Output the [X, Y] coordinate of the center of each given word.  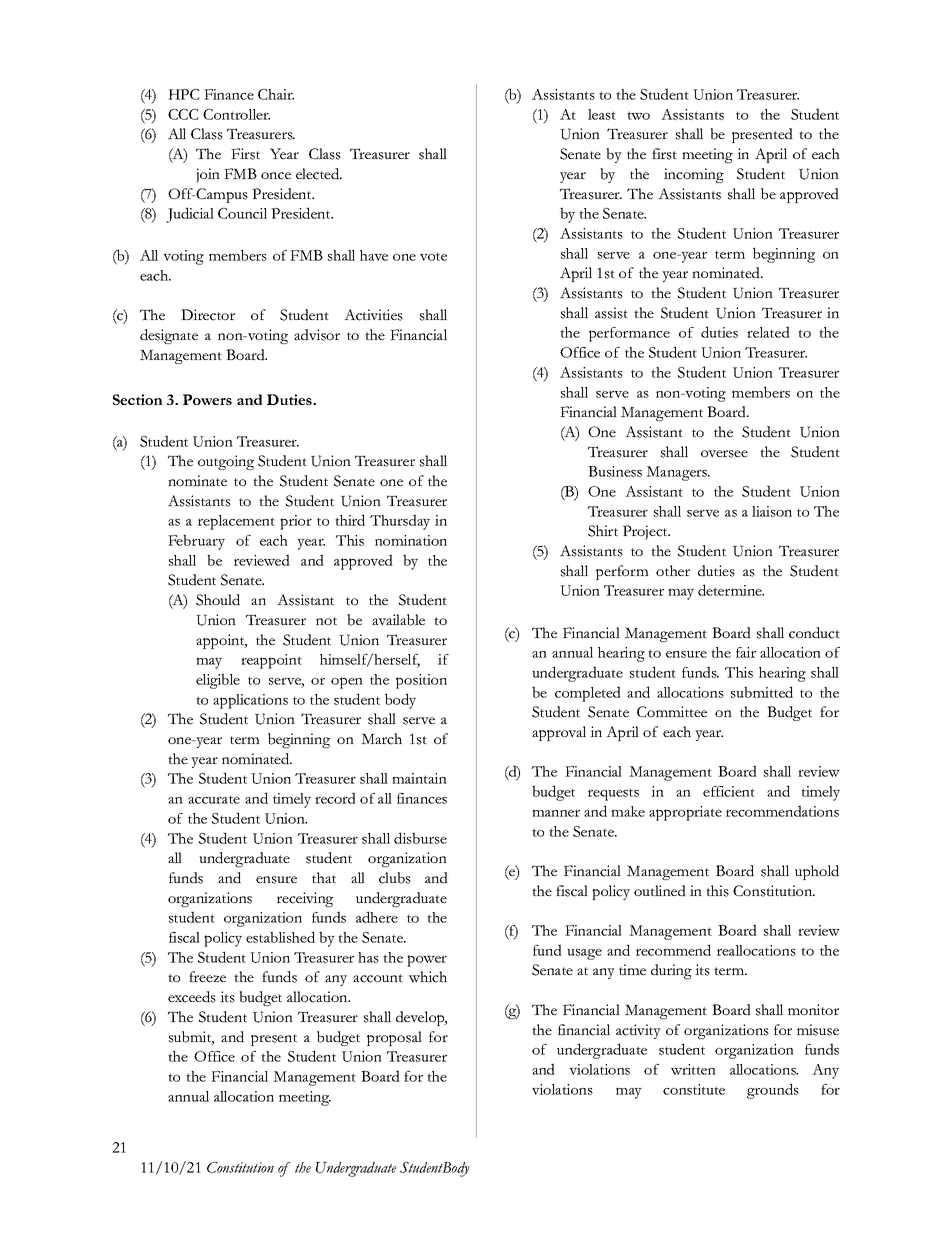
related [768, 332]
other [673, 570]
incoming [694, 175]
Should [218, 600]
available [398, 620]
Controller [236, 114]
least [602, 114]
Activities [373, 315]
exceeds [192, 997]
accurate [214, 799]
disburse [420, 838]
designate [169, 336]
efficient [729, 791]
